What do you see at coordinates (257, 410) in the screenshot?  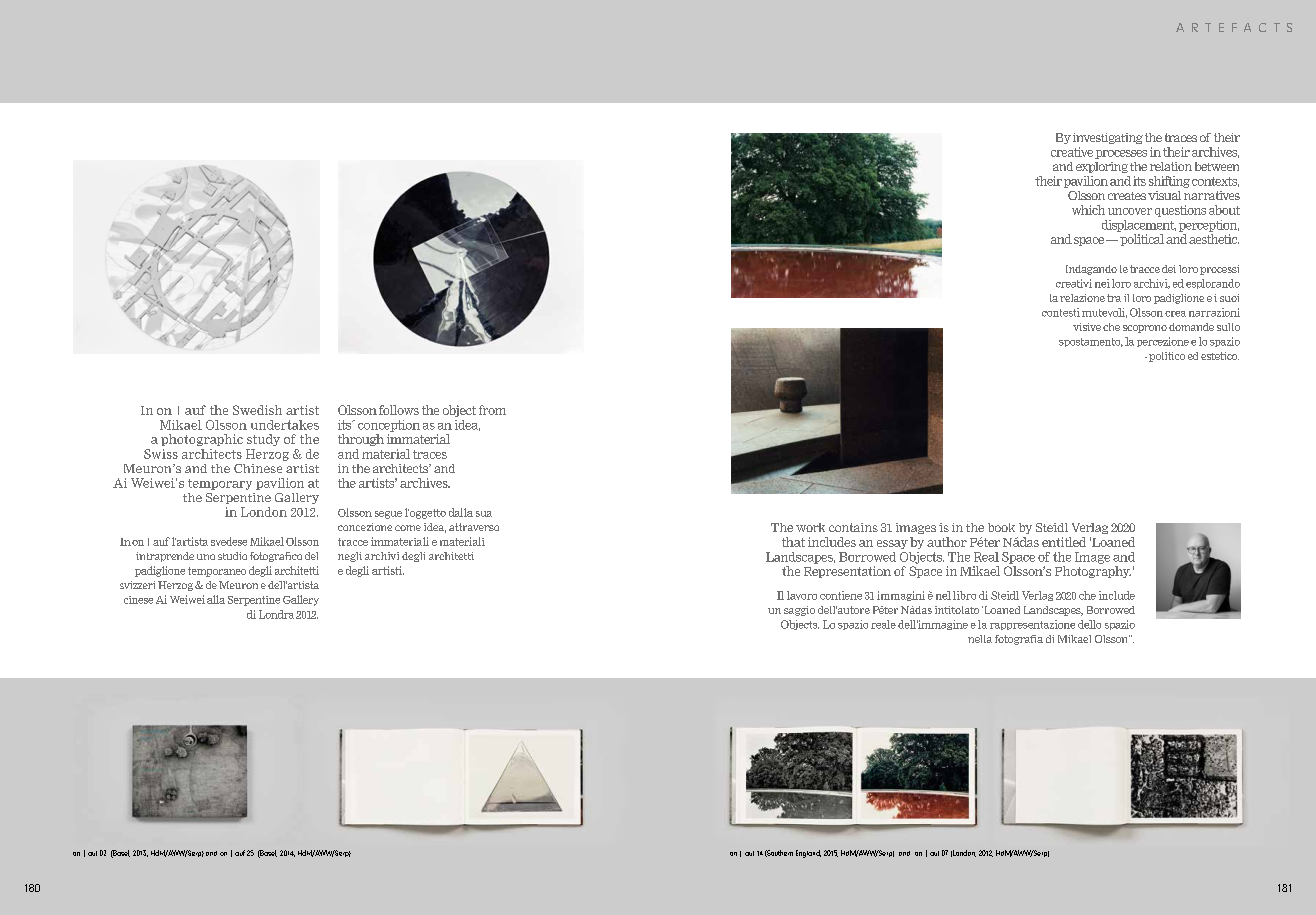 I see `Swedish` at bounding box center [257, 410].
